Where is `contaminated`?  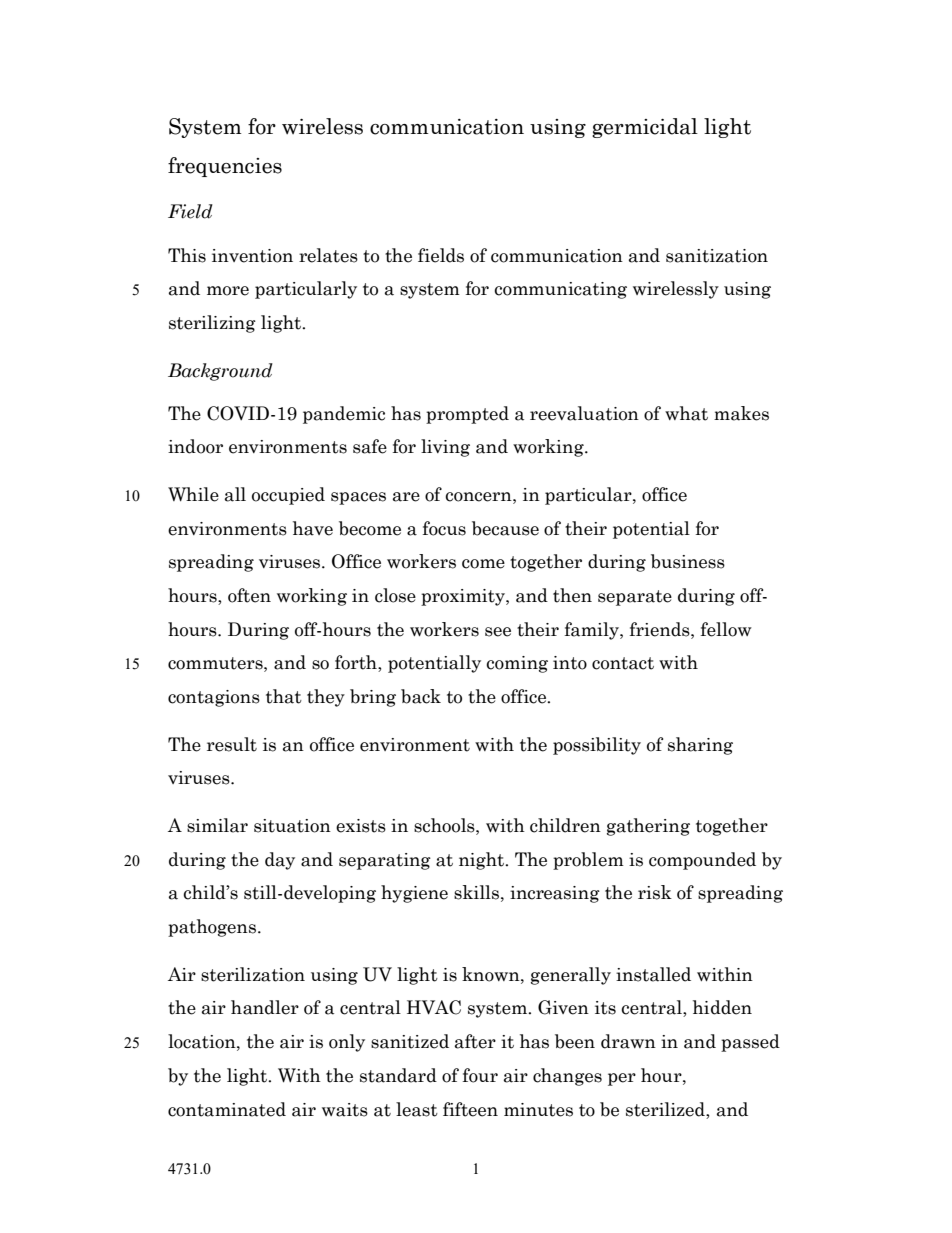
contaminated is located at coordinates (227, 1109).
